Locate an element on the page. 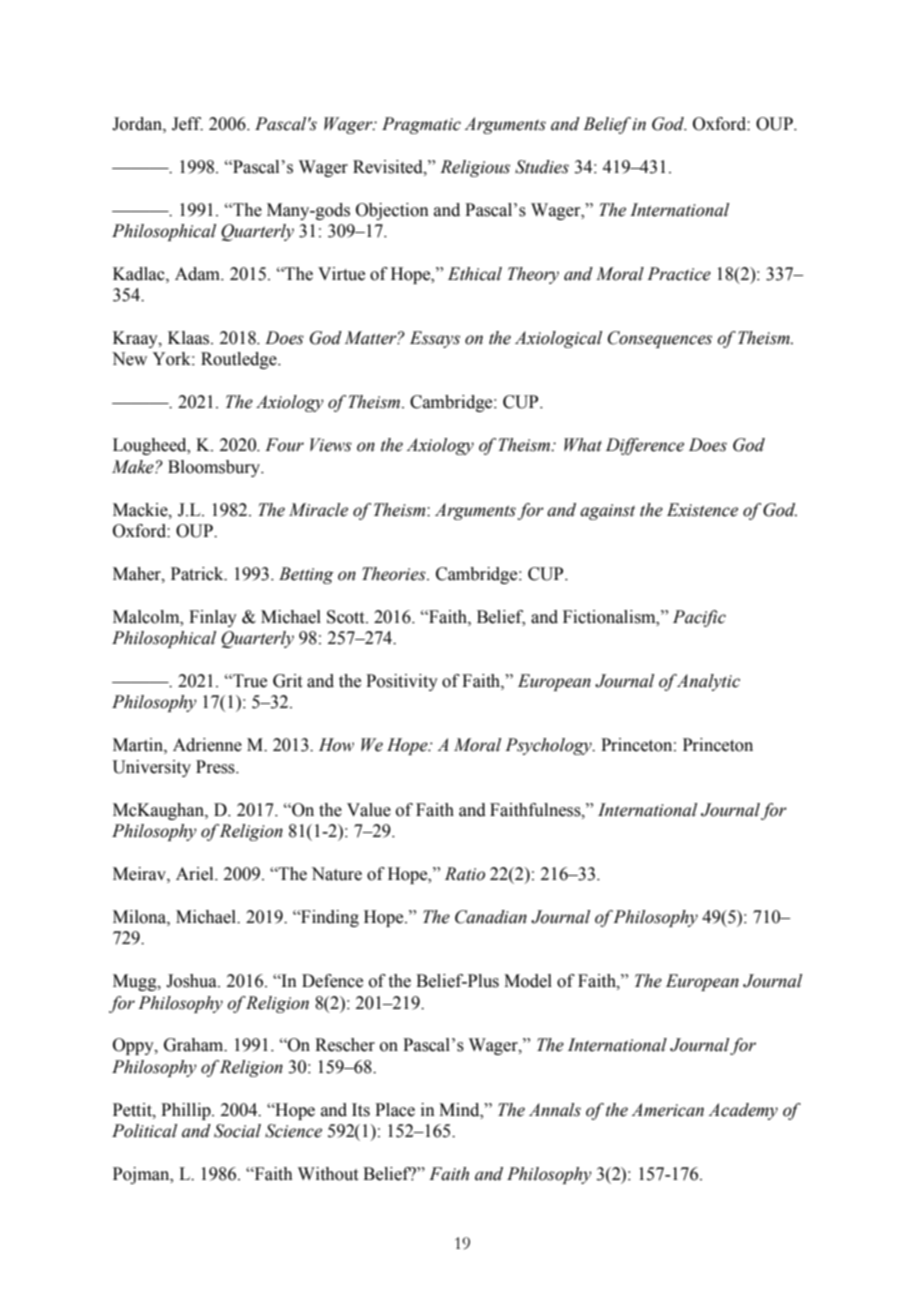 The width and height of the image is (924, 1308). Place is located at coordinates (395, 1110).
